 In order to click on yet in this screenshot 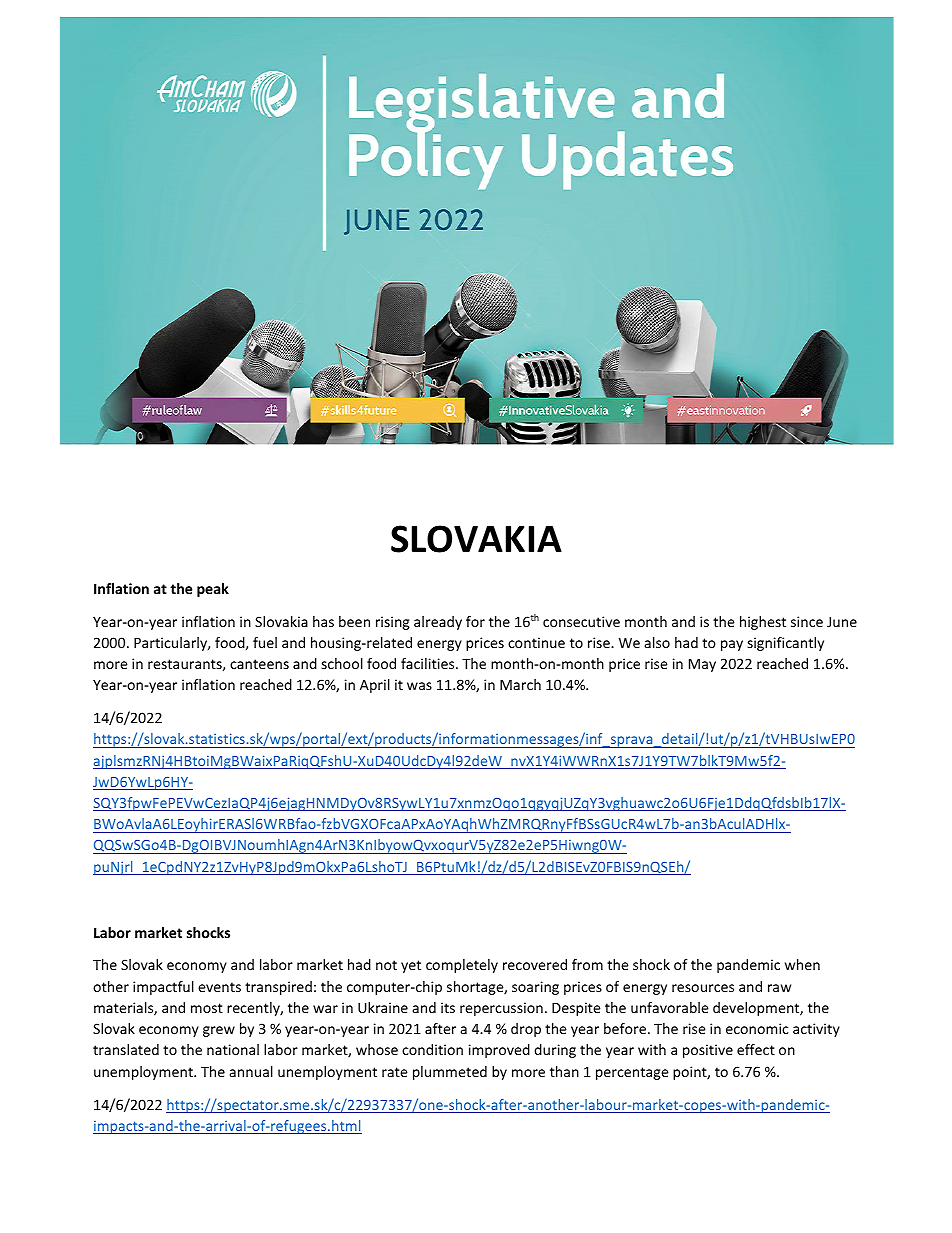, I will do `click(411, 966)`.
